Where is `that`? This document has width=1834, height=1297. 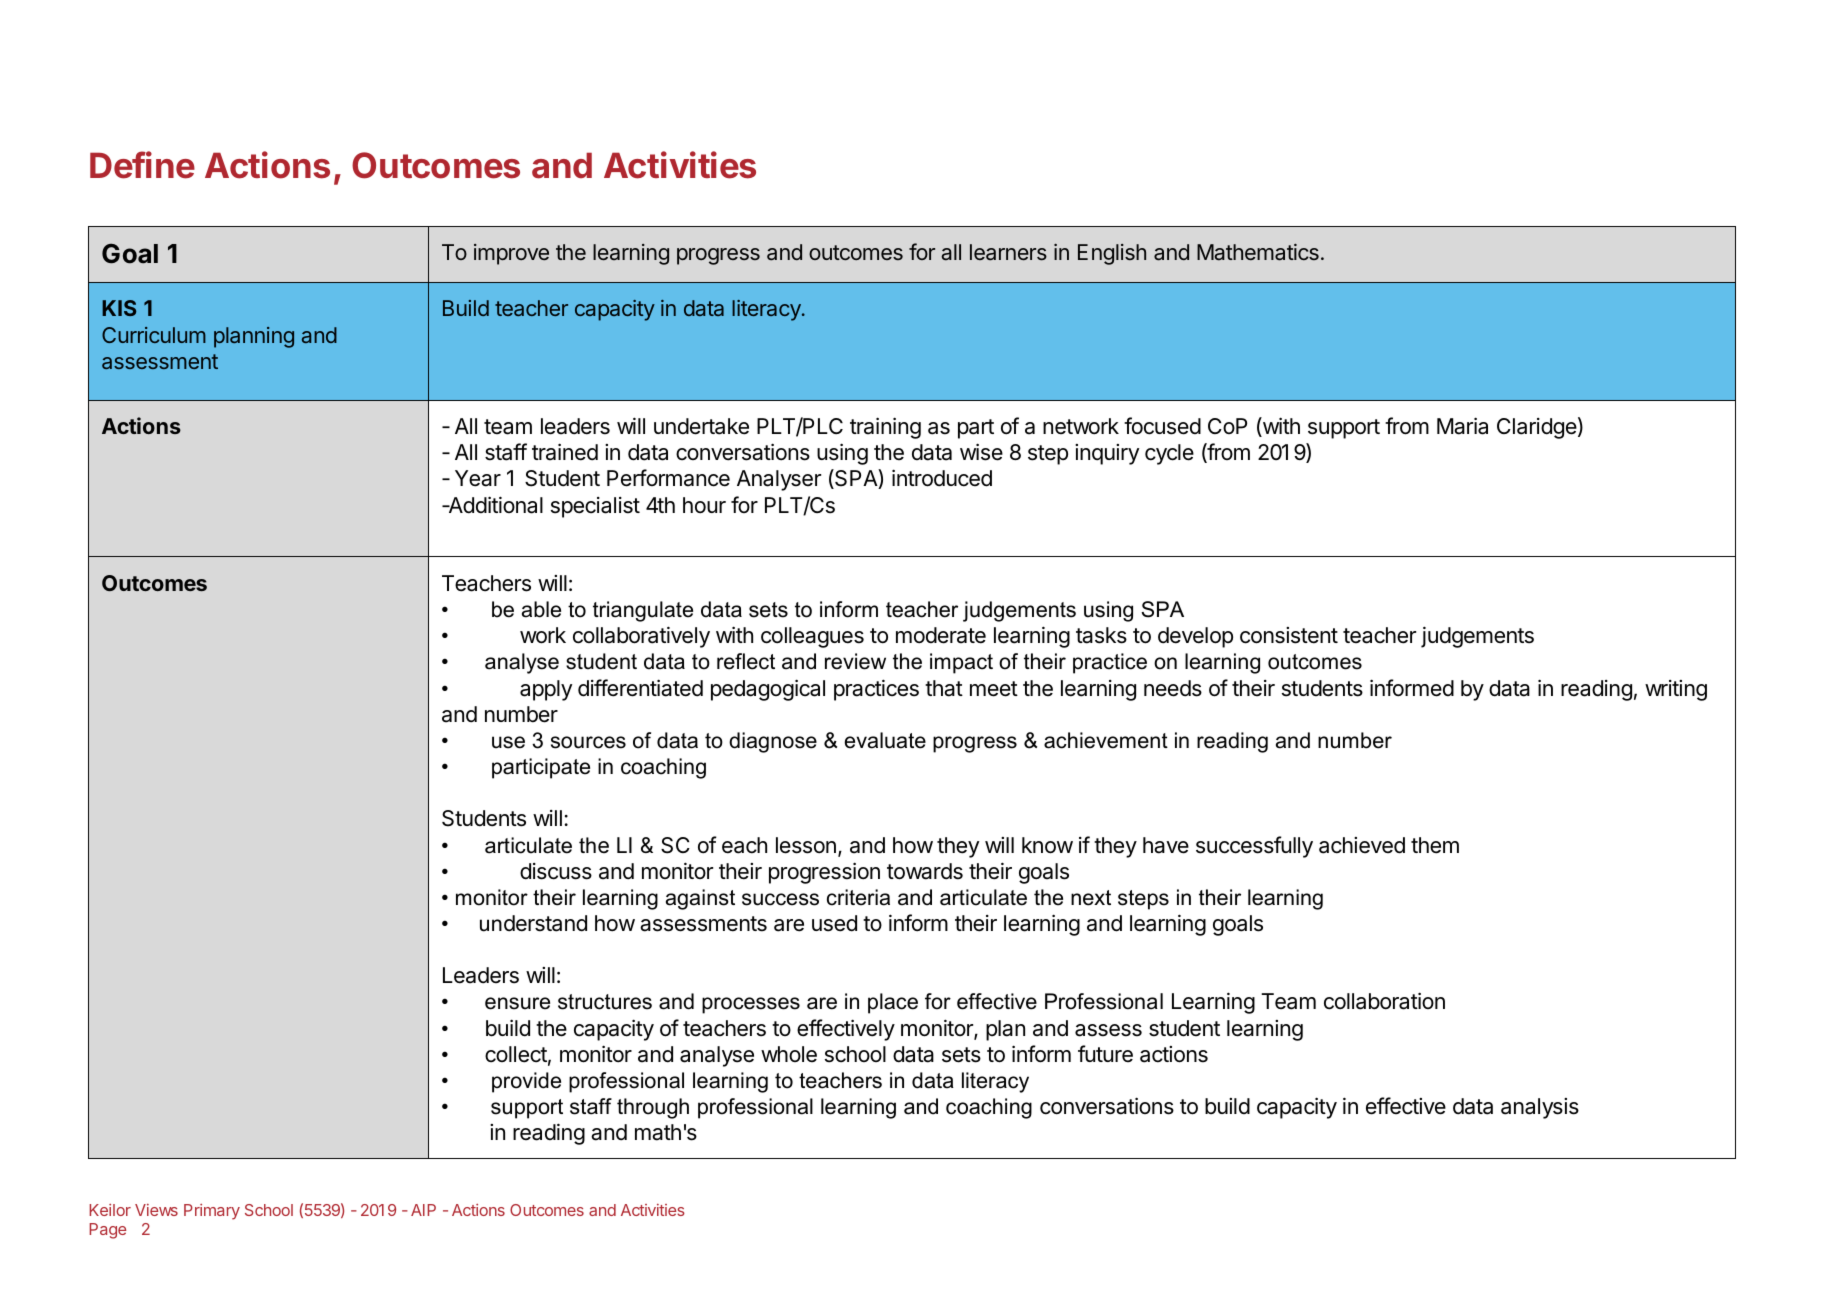
that is located at coordinates (944, 688).
